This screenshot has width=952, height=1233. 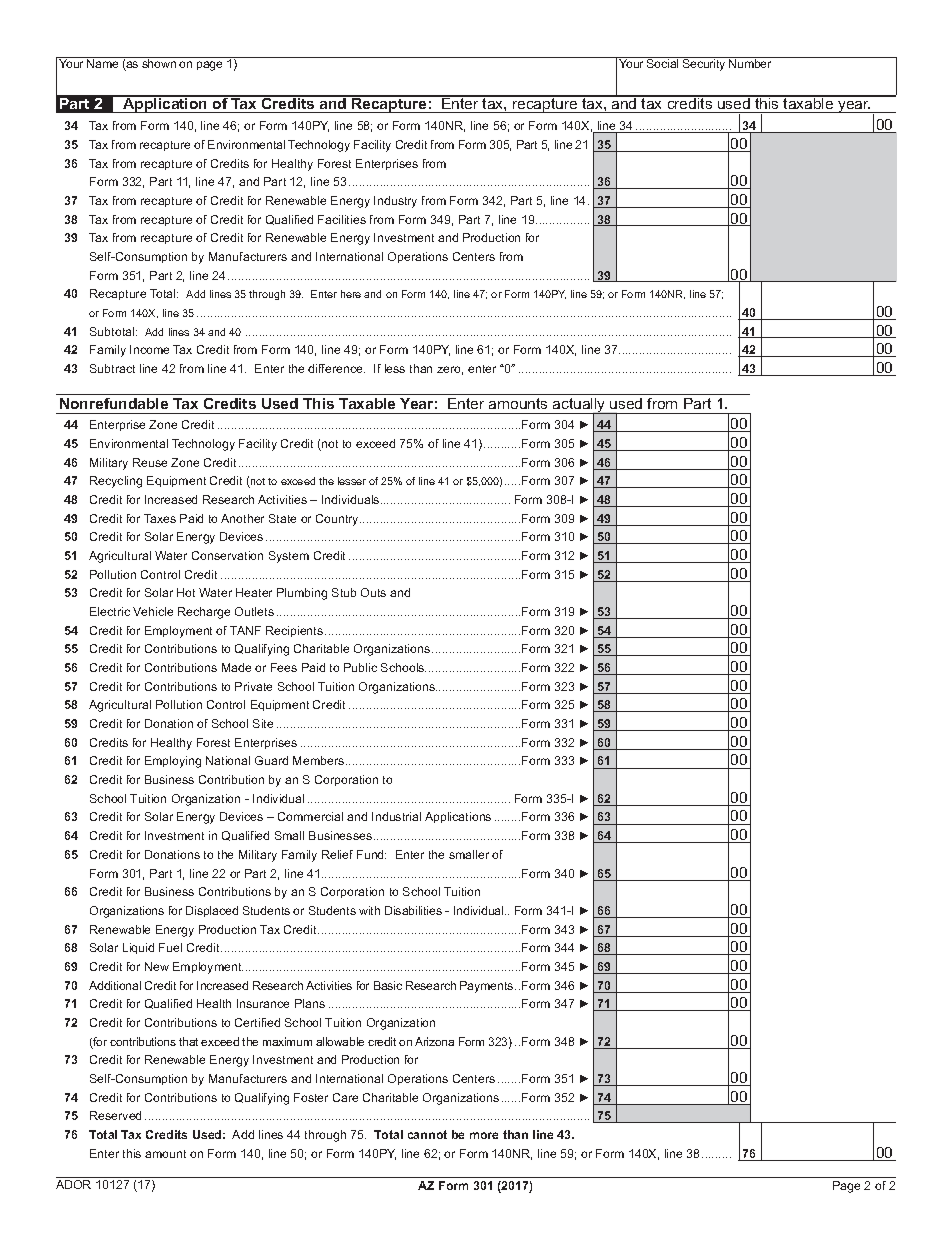 What do you see at coordinates (395, 202) in the screenshot?
I see `Industry` at bounding box center [395, 202].
